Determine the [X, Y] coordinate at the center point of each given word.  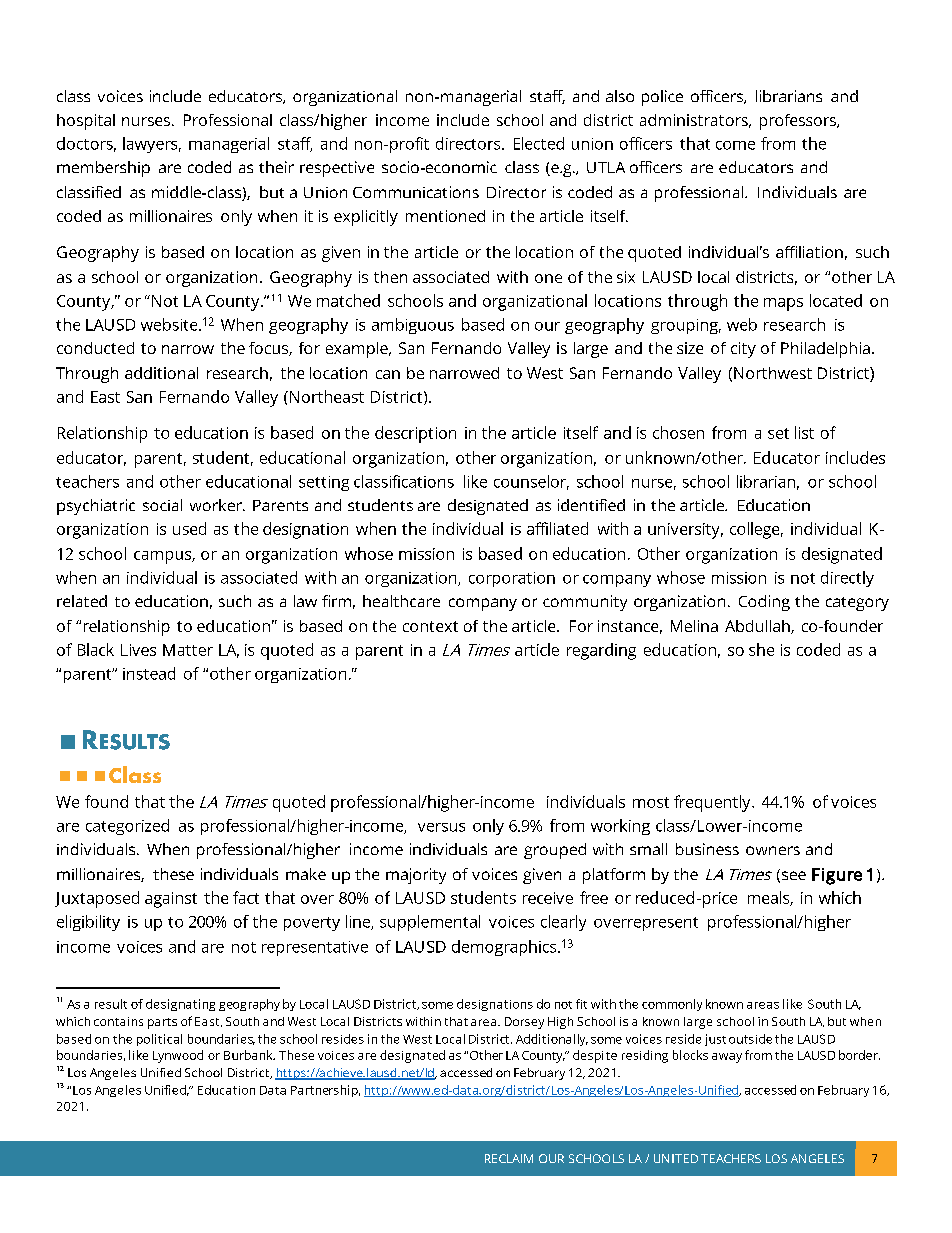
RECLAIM [509, 1158]
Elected [539, 143]
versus [441, 827]
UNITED [676, 1158]
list [804, 432]
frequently [713, 803]
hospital [86, 122]
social [162, 505]
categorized [127, 827]
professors [799, 122]
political [159, 1040]
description [415, 434]
